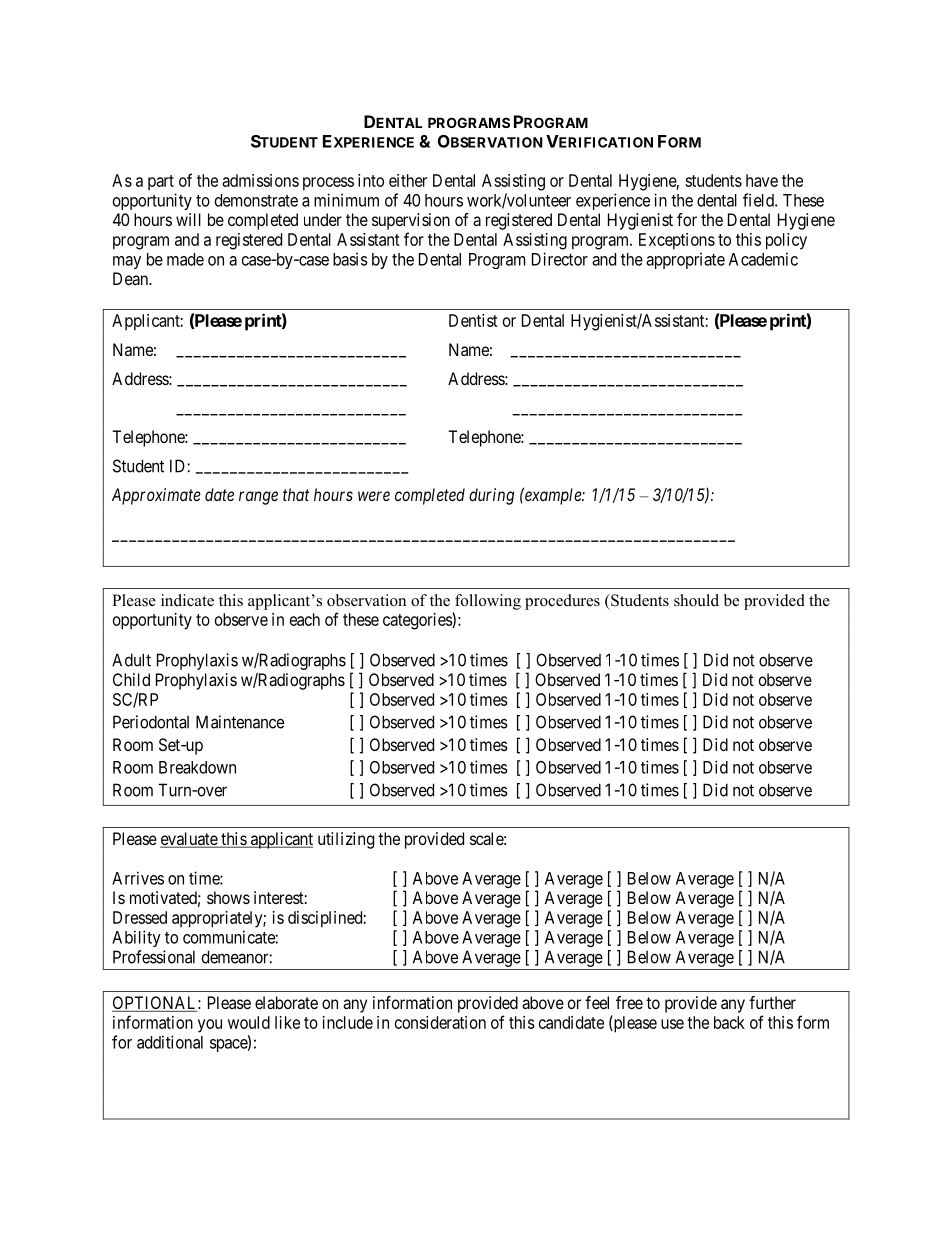 This screenshot has height=1233, width=952. What do you see at coordinates (491, 496) in the screenshot?
I see `during` at bounding box center [491, 496].
